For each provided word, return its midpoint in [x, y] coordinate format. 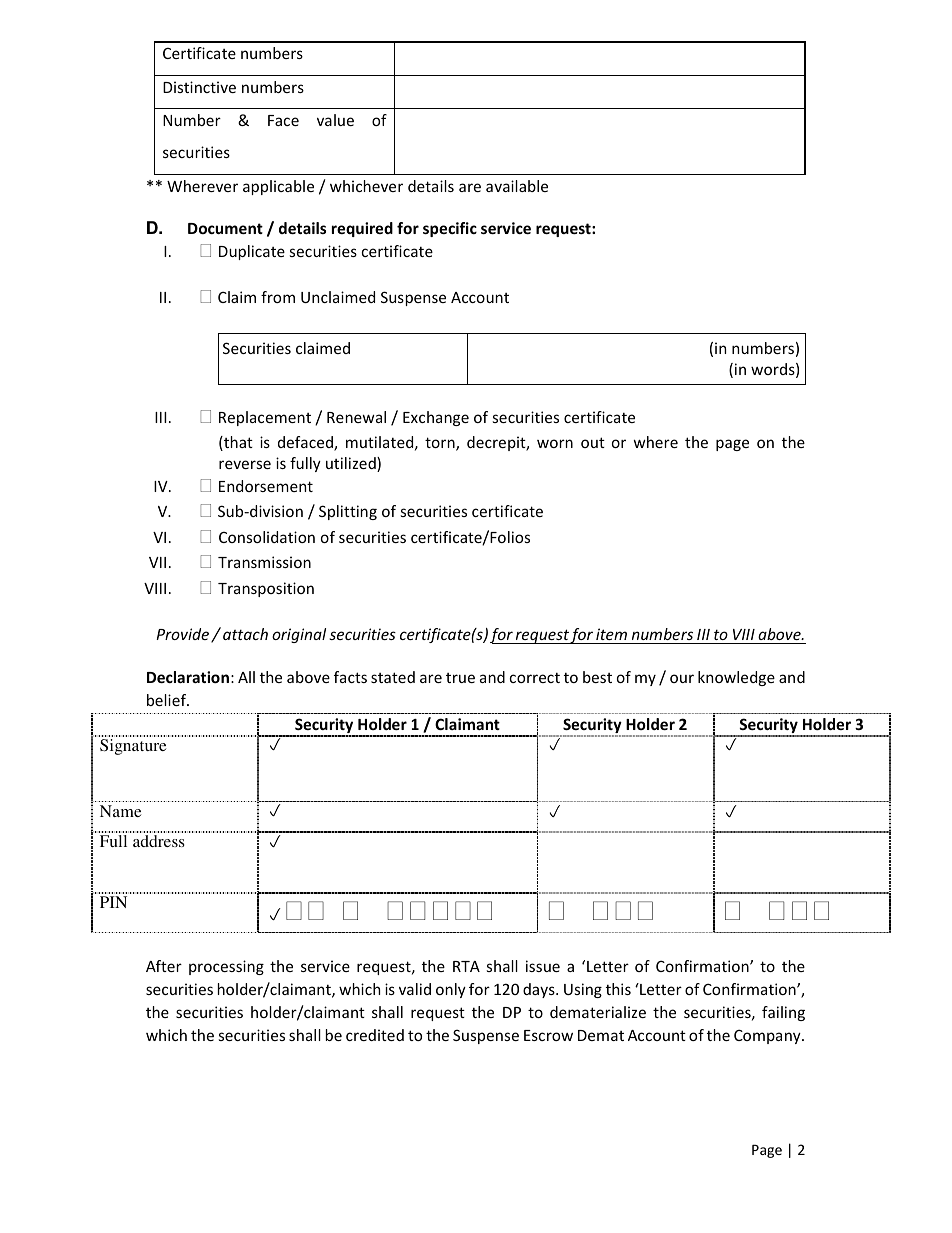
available [517, 186]
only [451, 990]
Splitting [348, 512]
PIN [113, 902]
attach [245, 634]
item [611, 634]
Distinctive [199, 87]
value [335, 120]
